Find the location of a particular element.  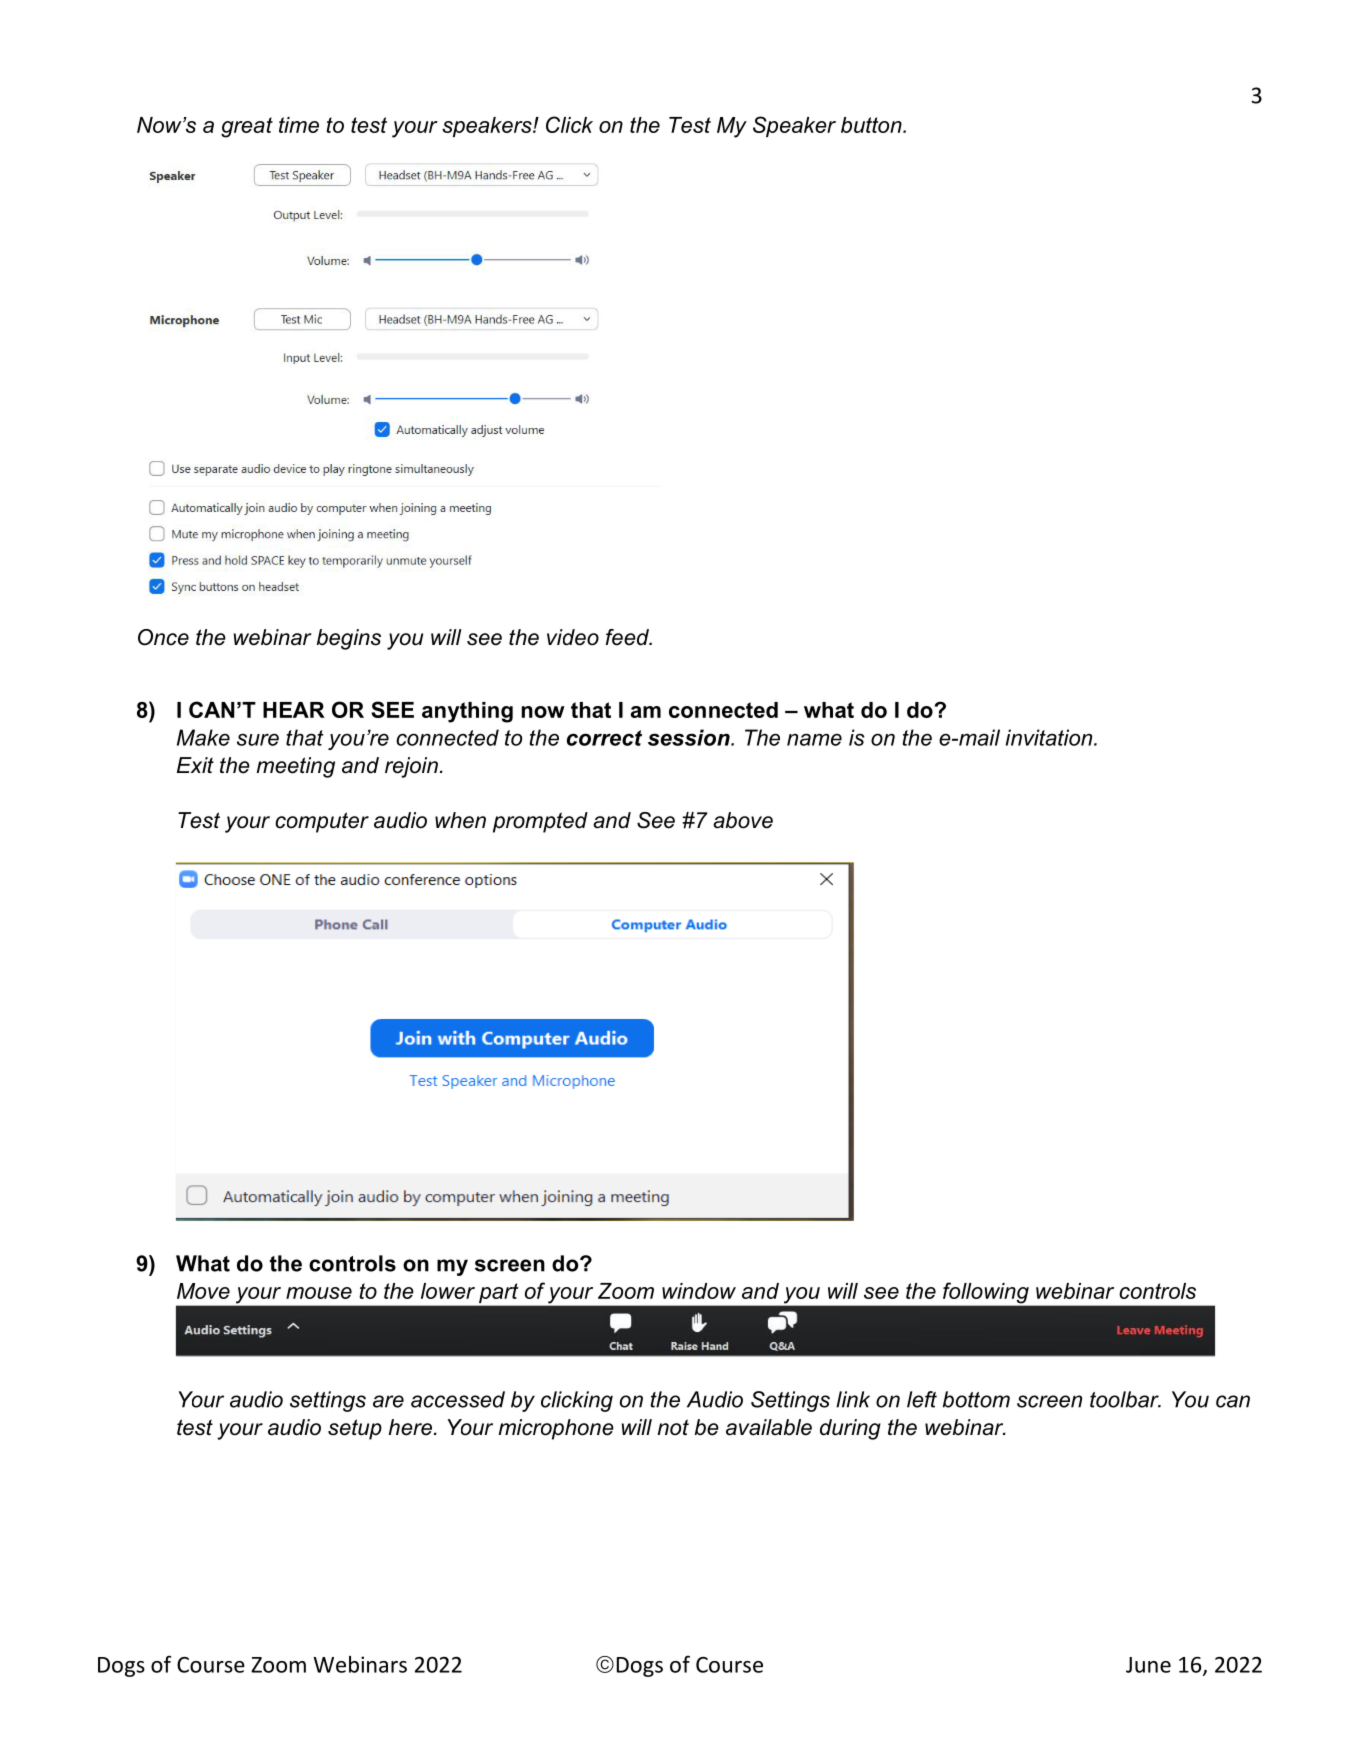

feed is located at coordinates (628, 637).
